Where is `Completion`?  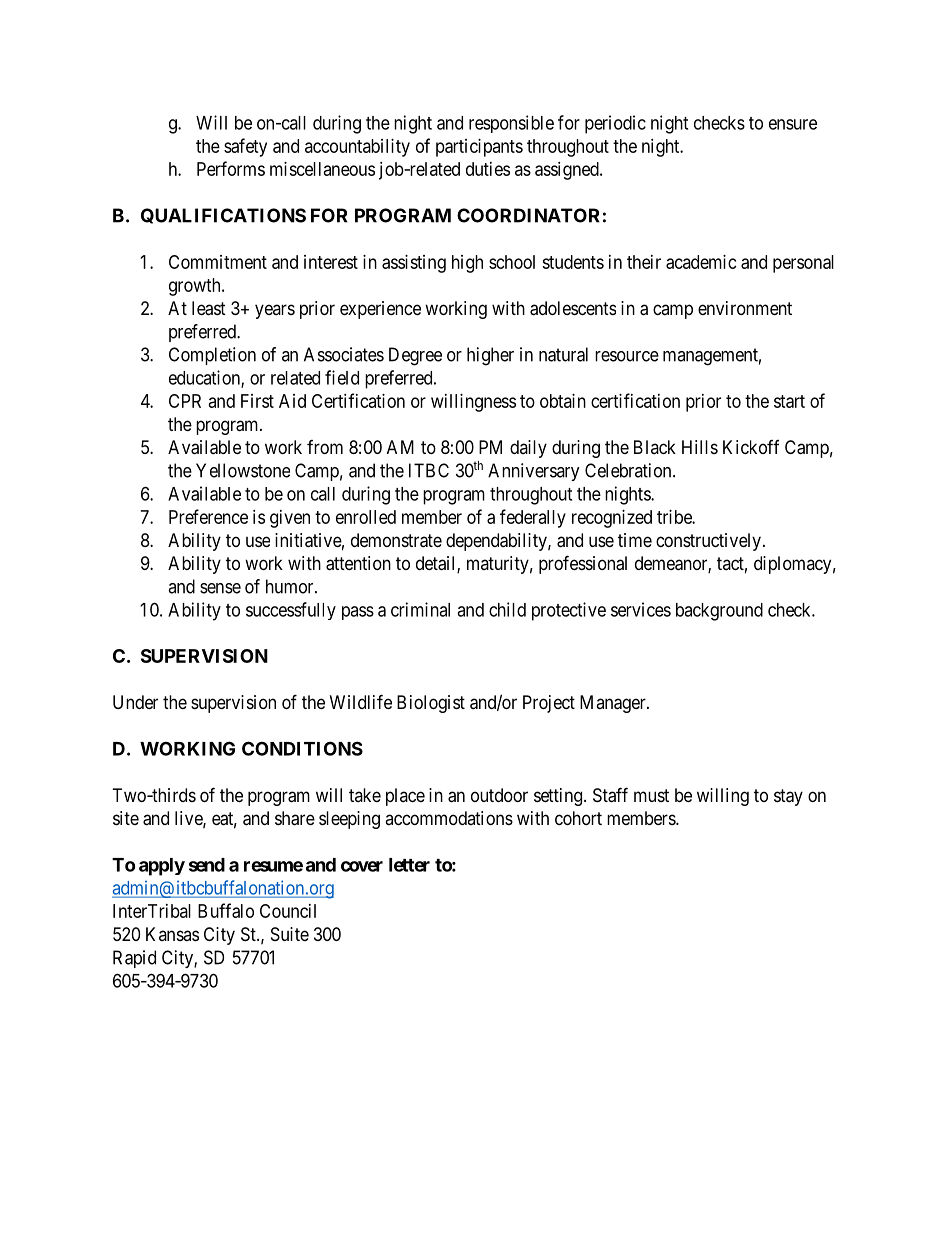
Completion is located at coordinates (212, 356).
